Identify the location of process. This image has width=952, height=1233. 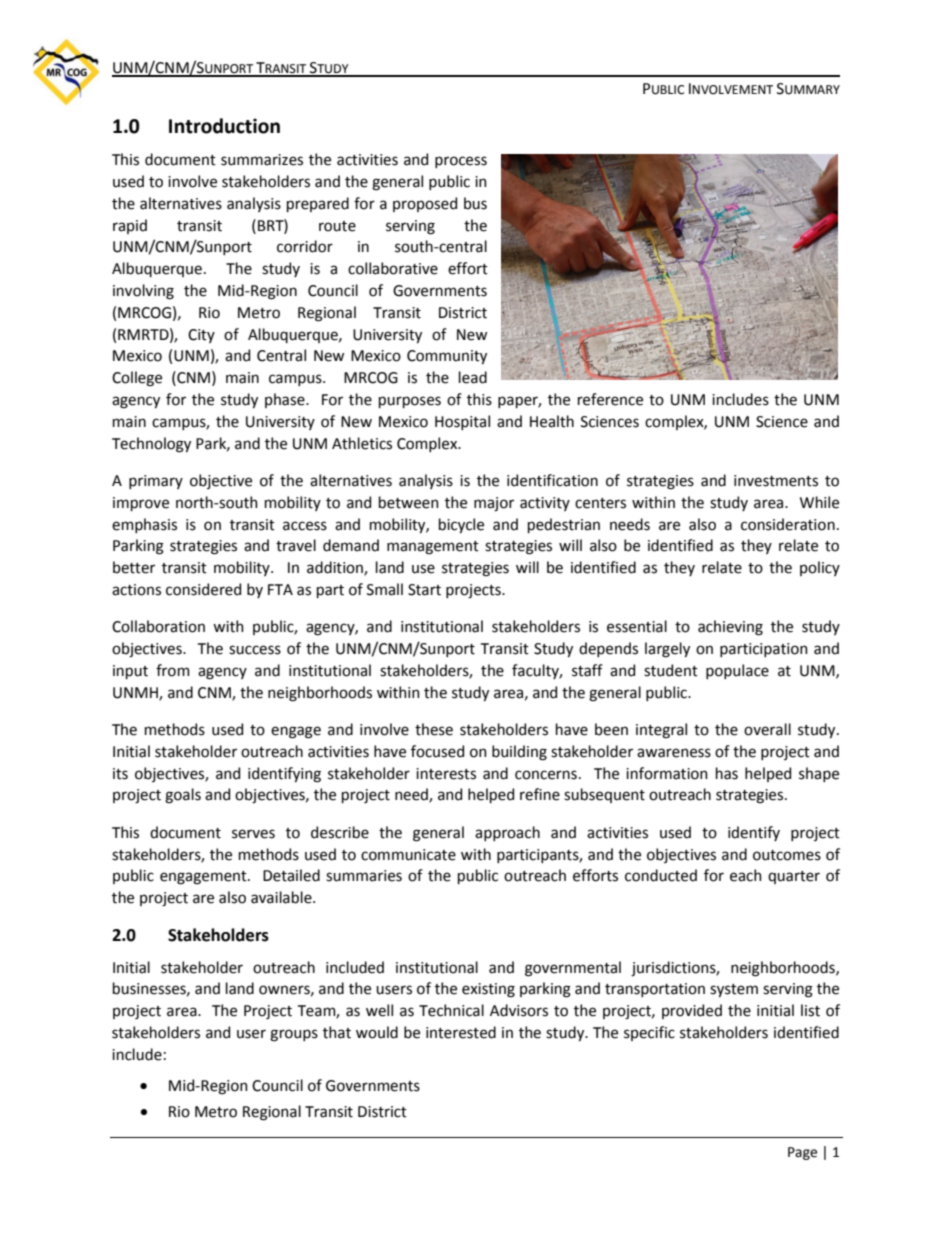
(461, 162).
